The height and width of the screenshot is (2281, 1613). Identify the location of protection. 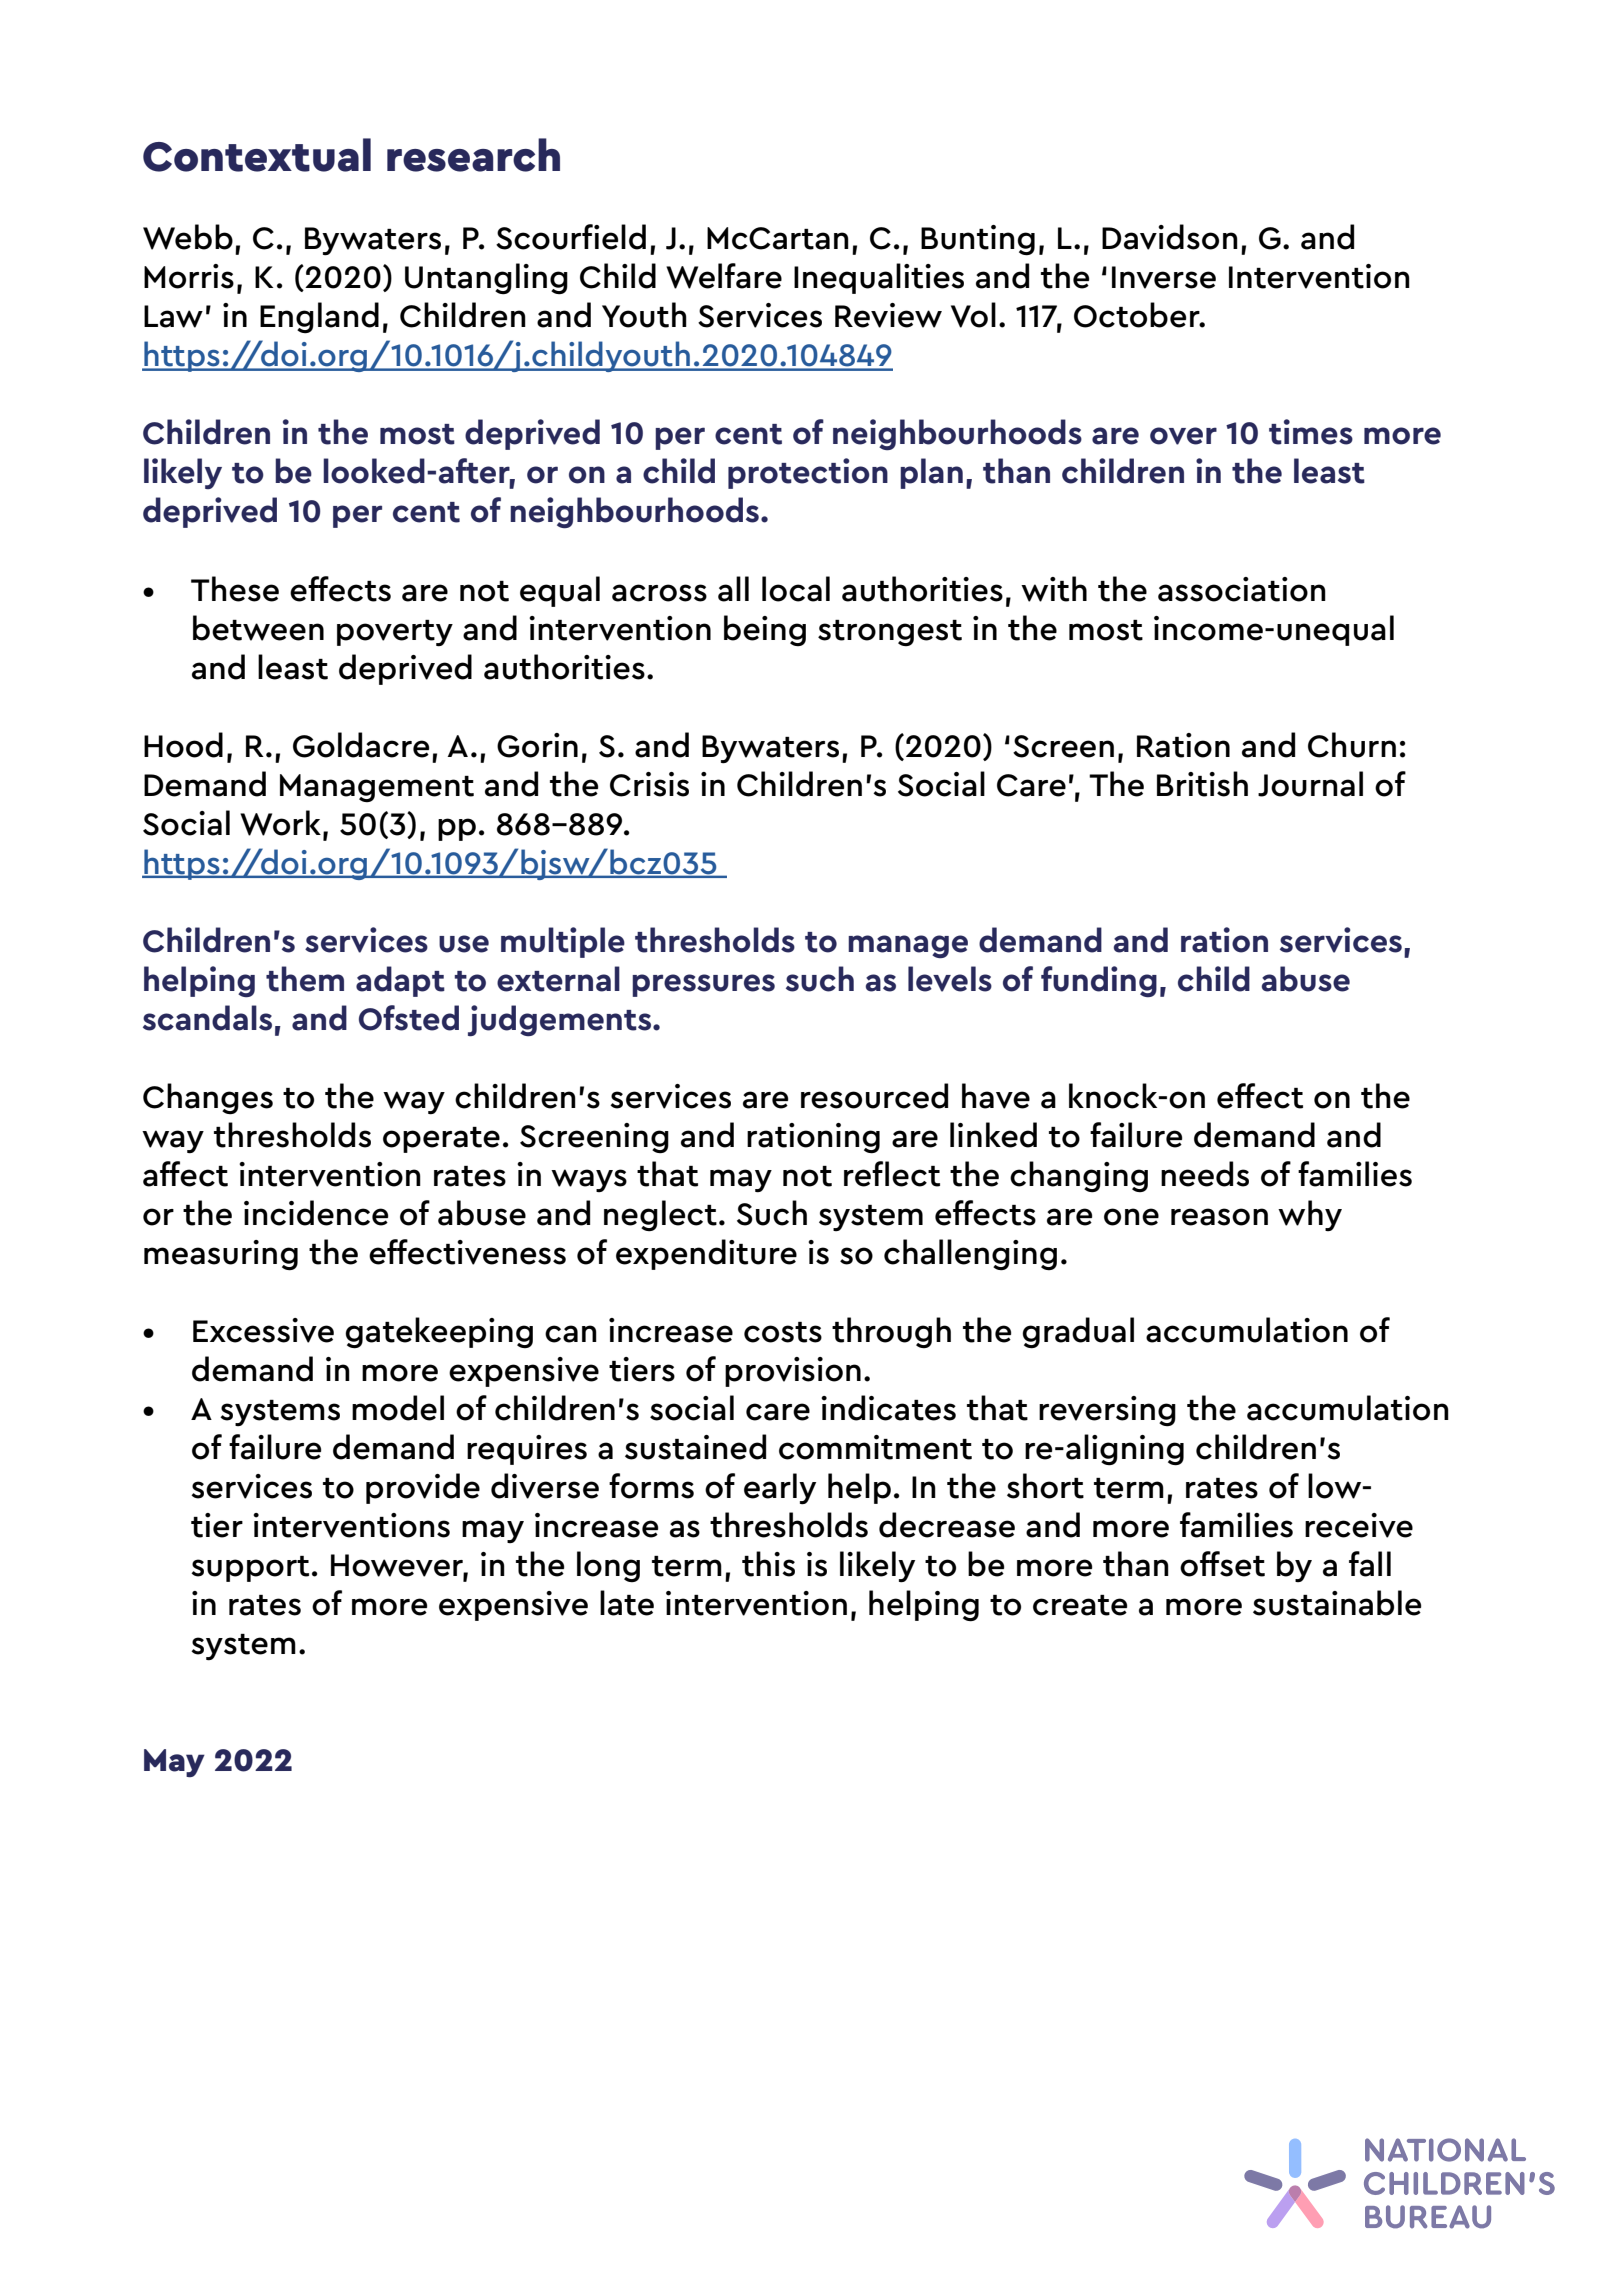
(808, 473).
